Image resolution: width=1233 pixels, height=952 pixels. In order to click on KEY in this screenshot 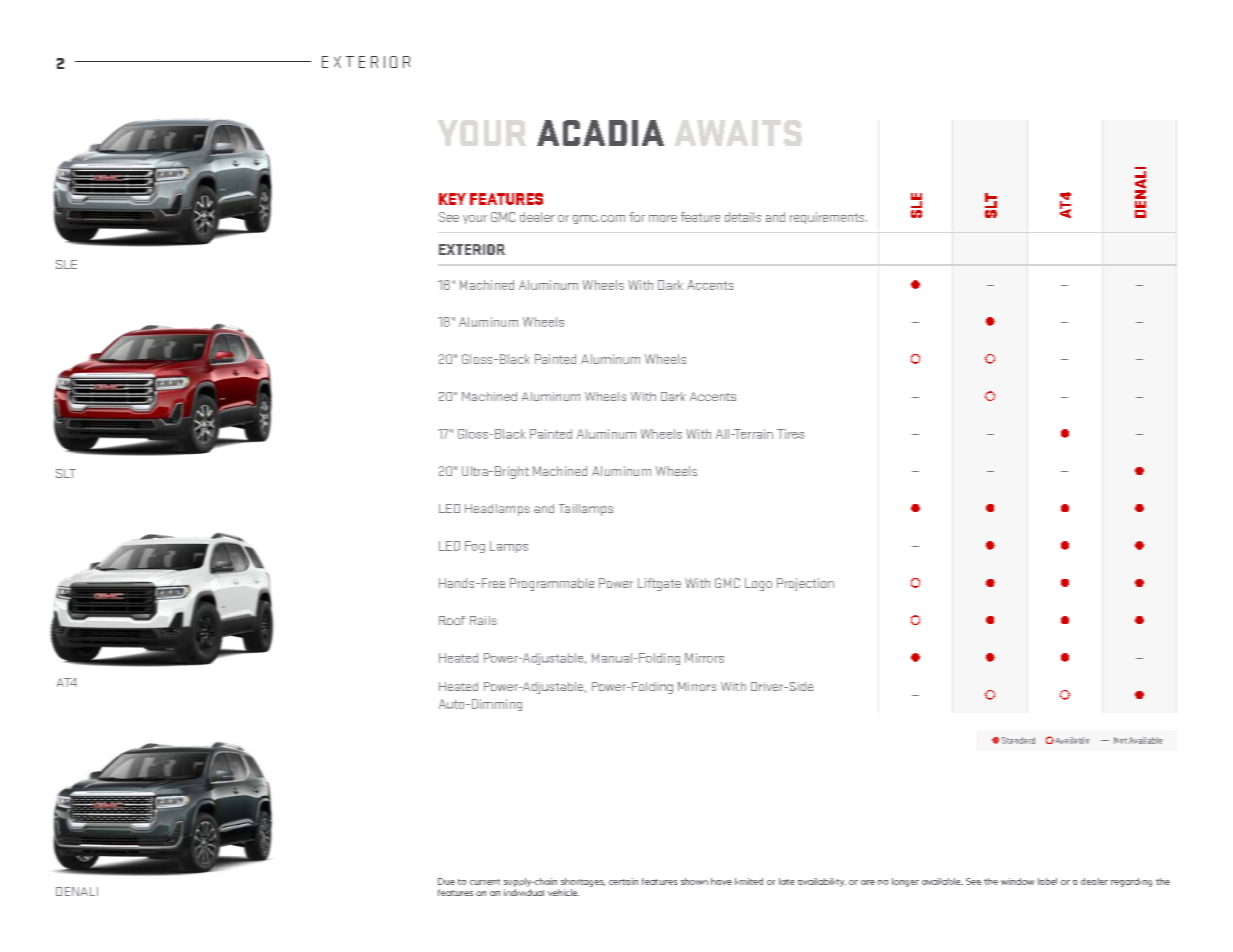, I will do `click(452, 199)`.
